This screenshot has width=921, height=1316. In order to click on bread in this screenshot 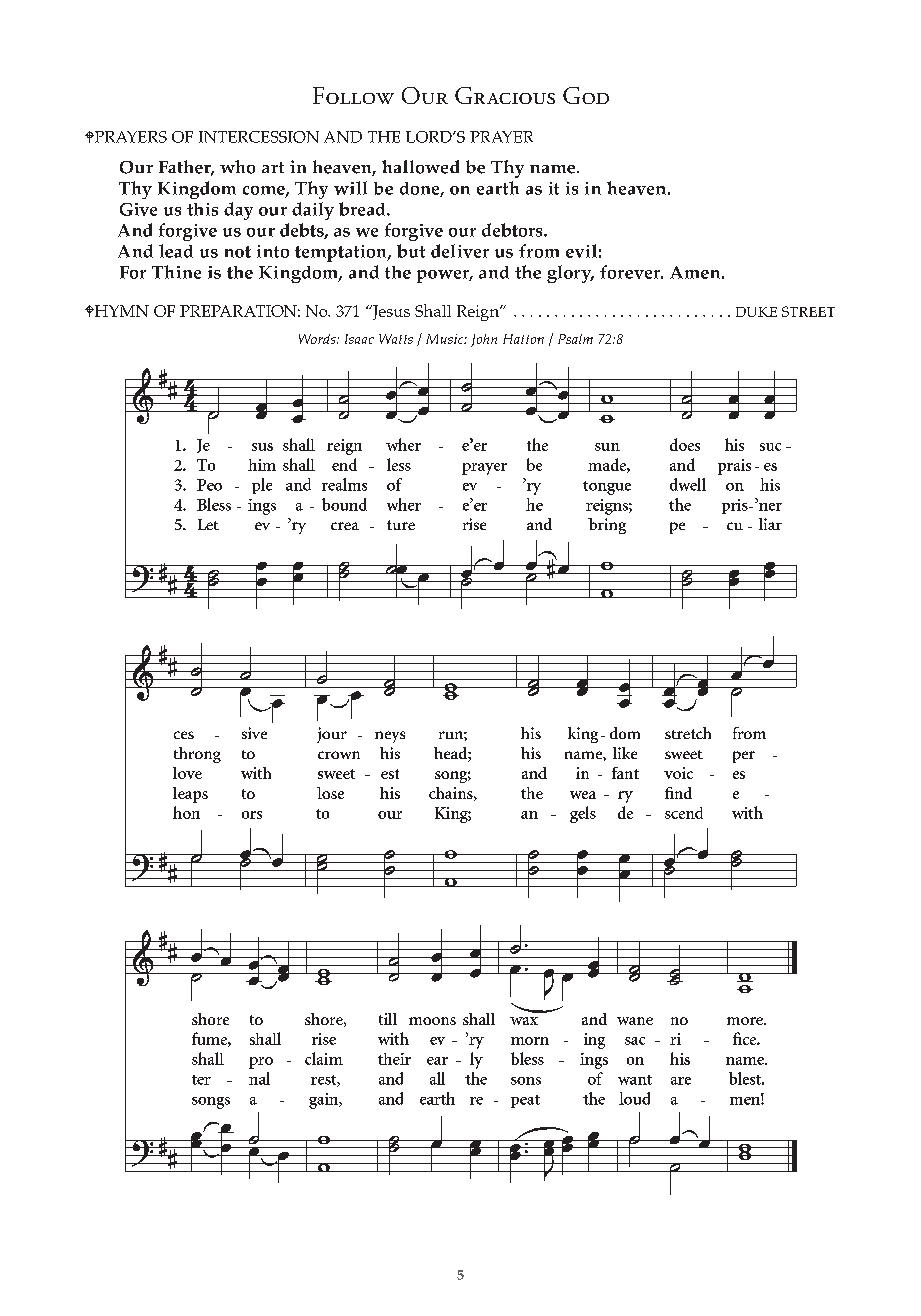, I will do `click(363, 209)`.
